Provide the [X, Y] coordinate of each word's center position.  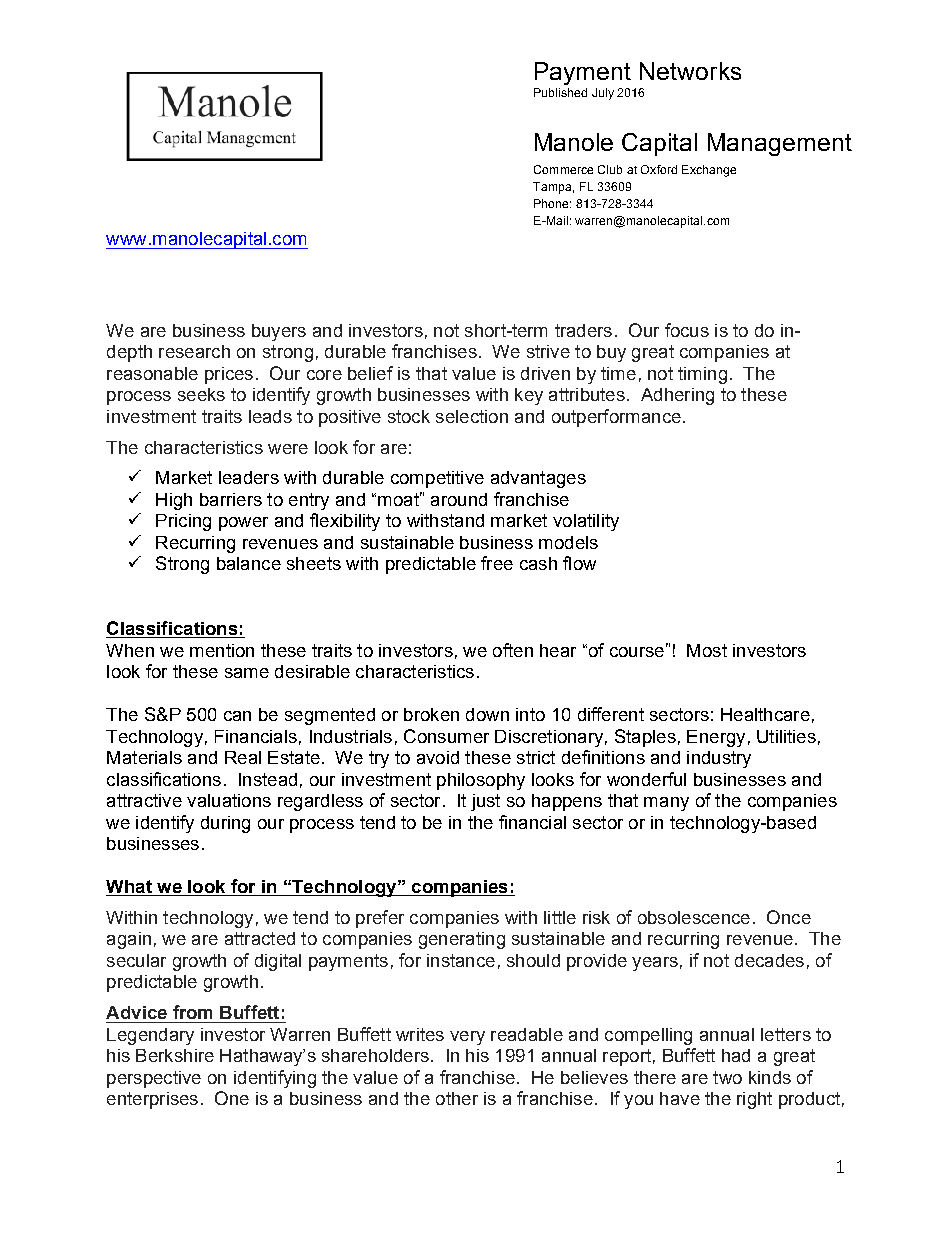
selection [472, 416]
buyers [279, 332]
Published [560, 92]
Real [243, 757]
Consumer [446, 736]
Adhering [677, 396]
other [457, 1098]
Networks [690, 71]
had [736, 1055]
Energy [716, 738]
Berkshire [175, 1055]
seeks [201, 394]
